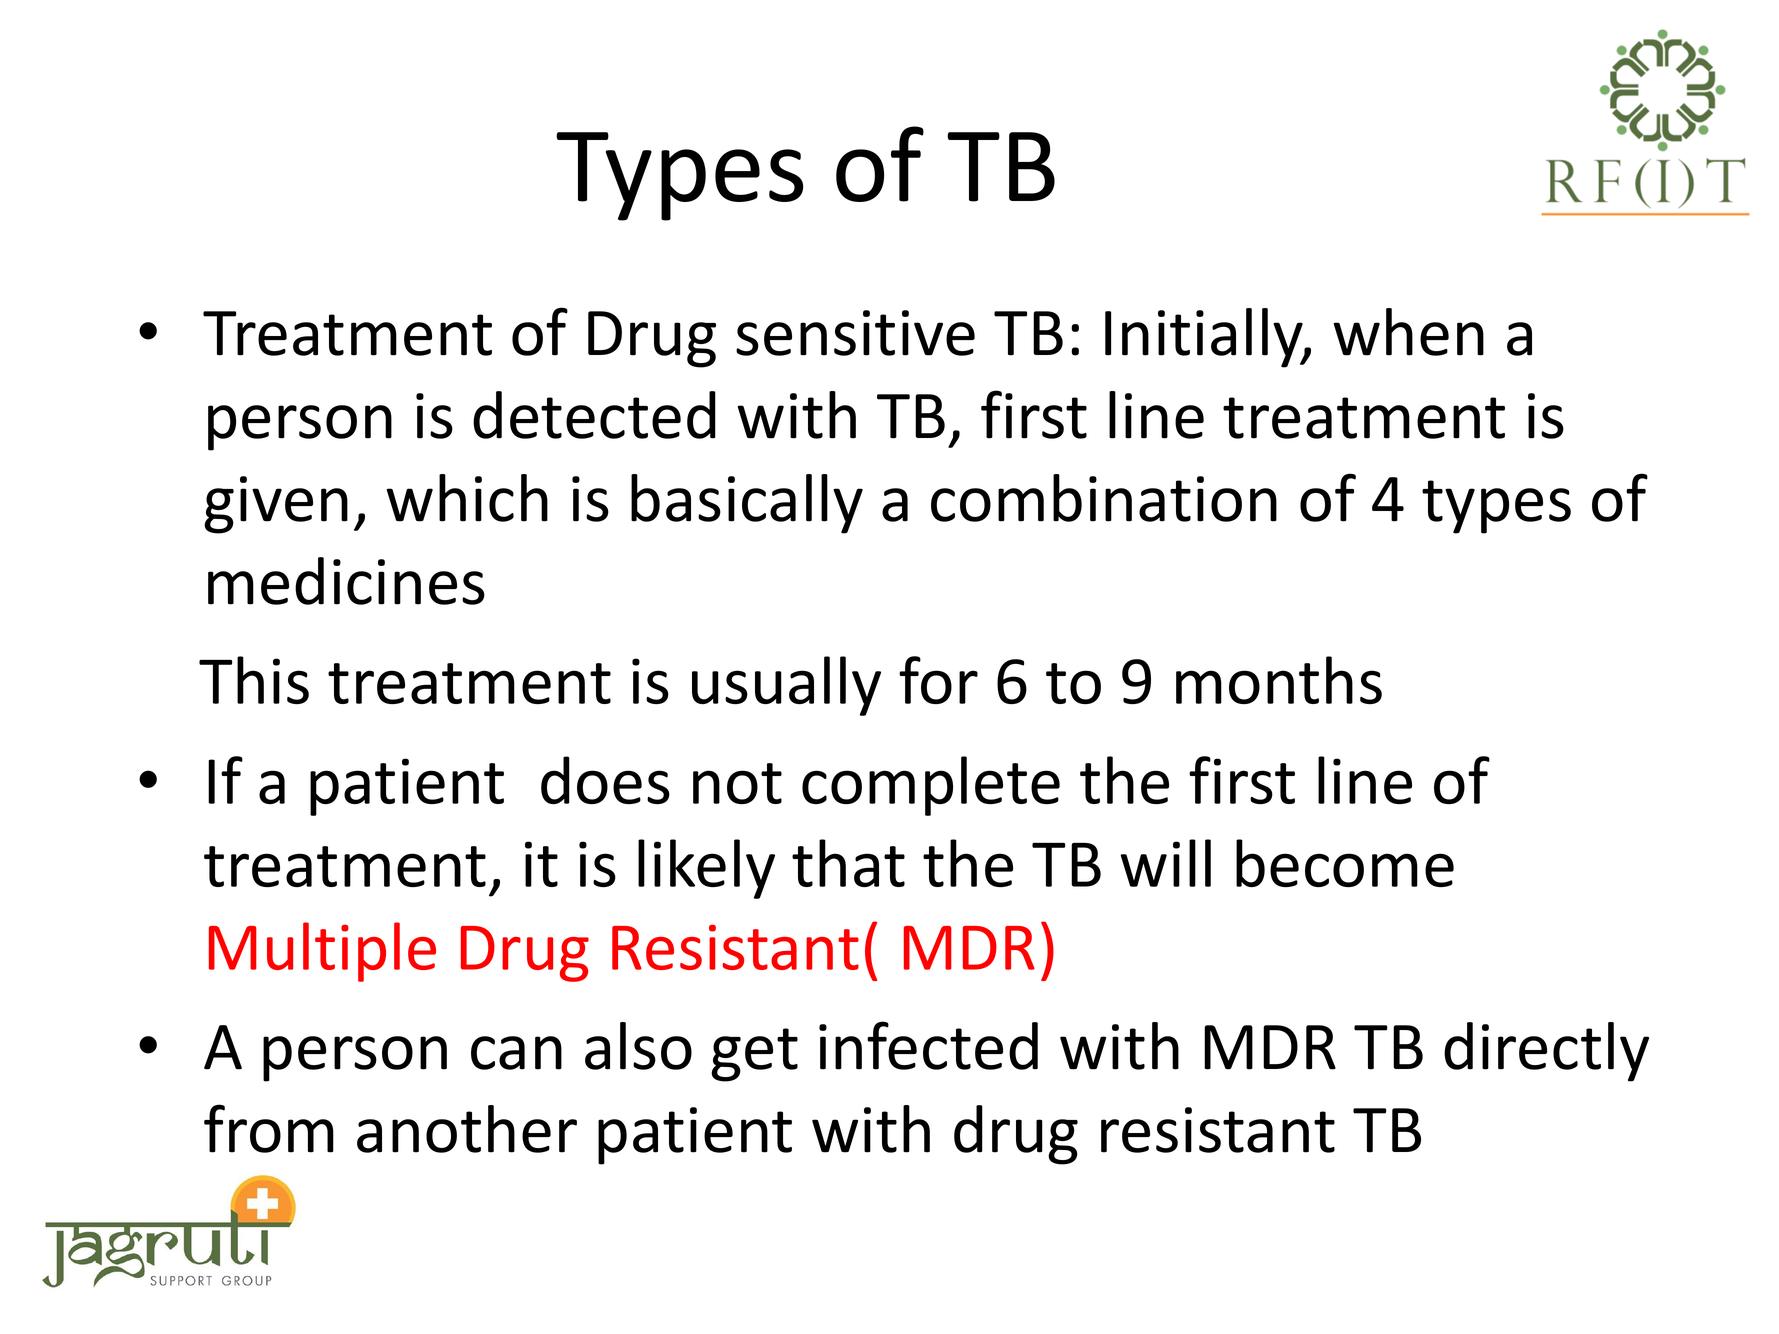 The image size is (1779, 1334). Describe the element at coordinates (594, 415) in the document. I see `detected` at that location.
